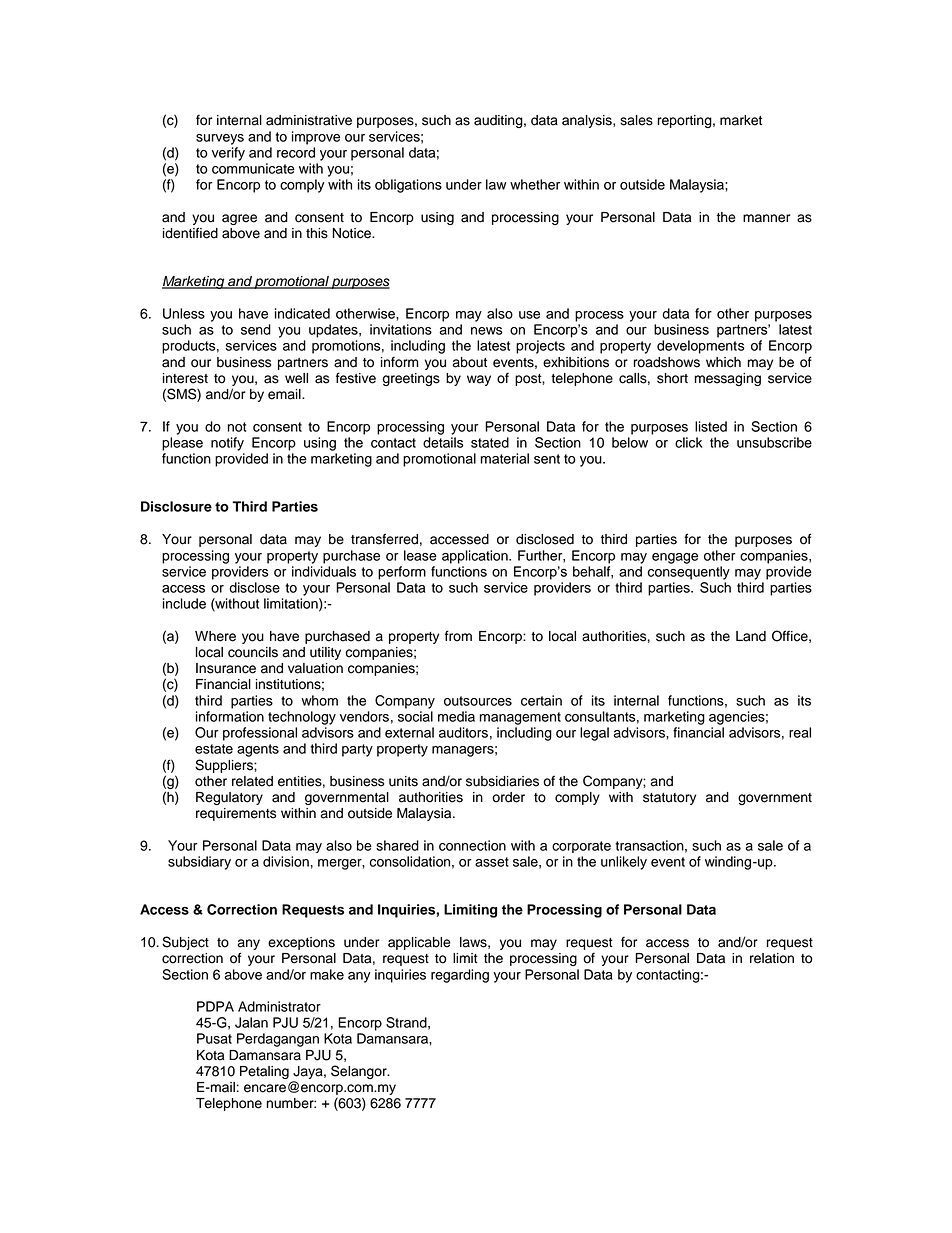  I want to click on whether, so click(535, 184).
